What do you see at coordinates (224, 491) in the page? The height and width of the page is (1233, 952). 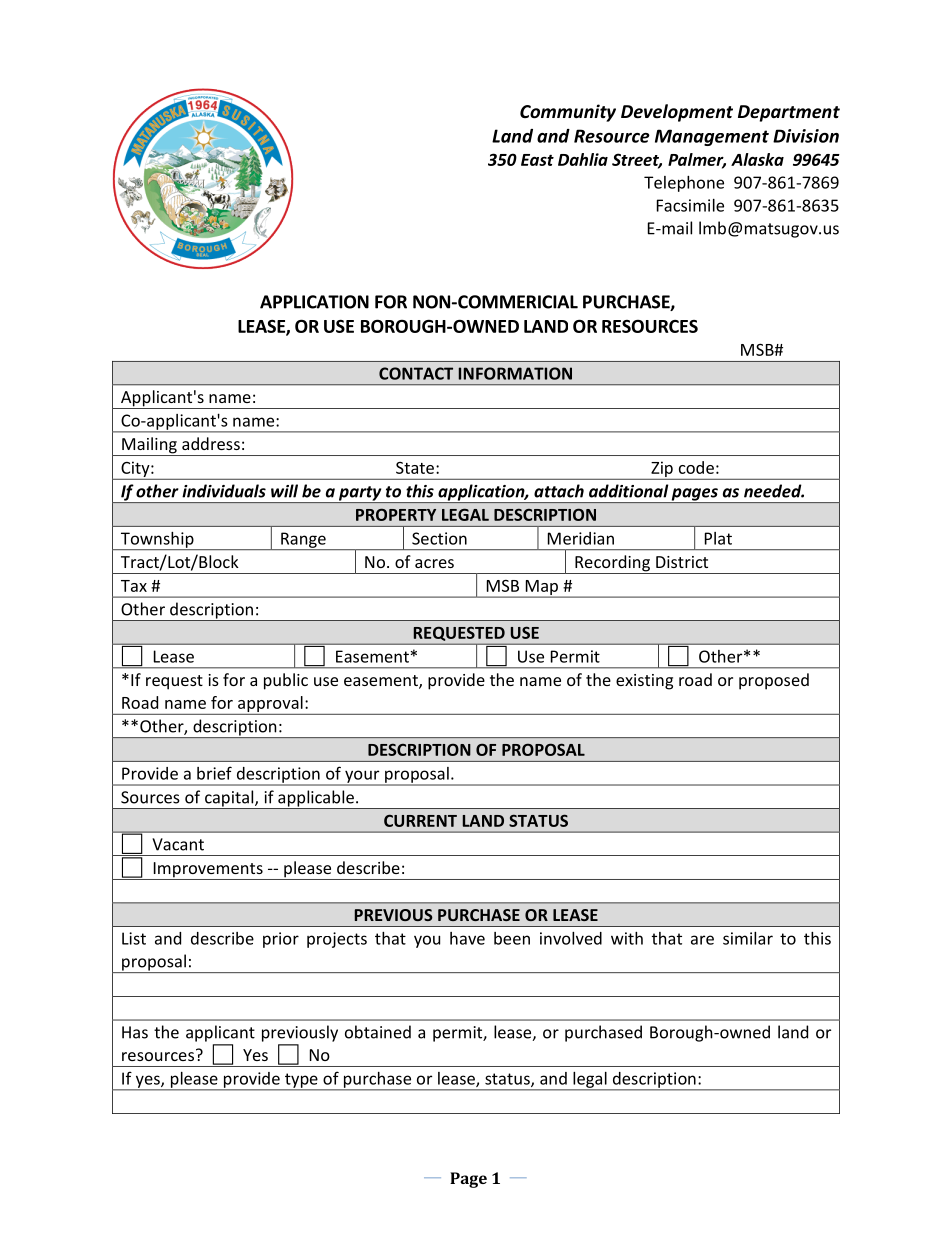 I see `individuals` at bounding box center [224, 491].
